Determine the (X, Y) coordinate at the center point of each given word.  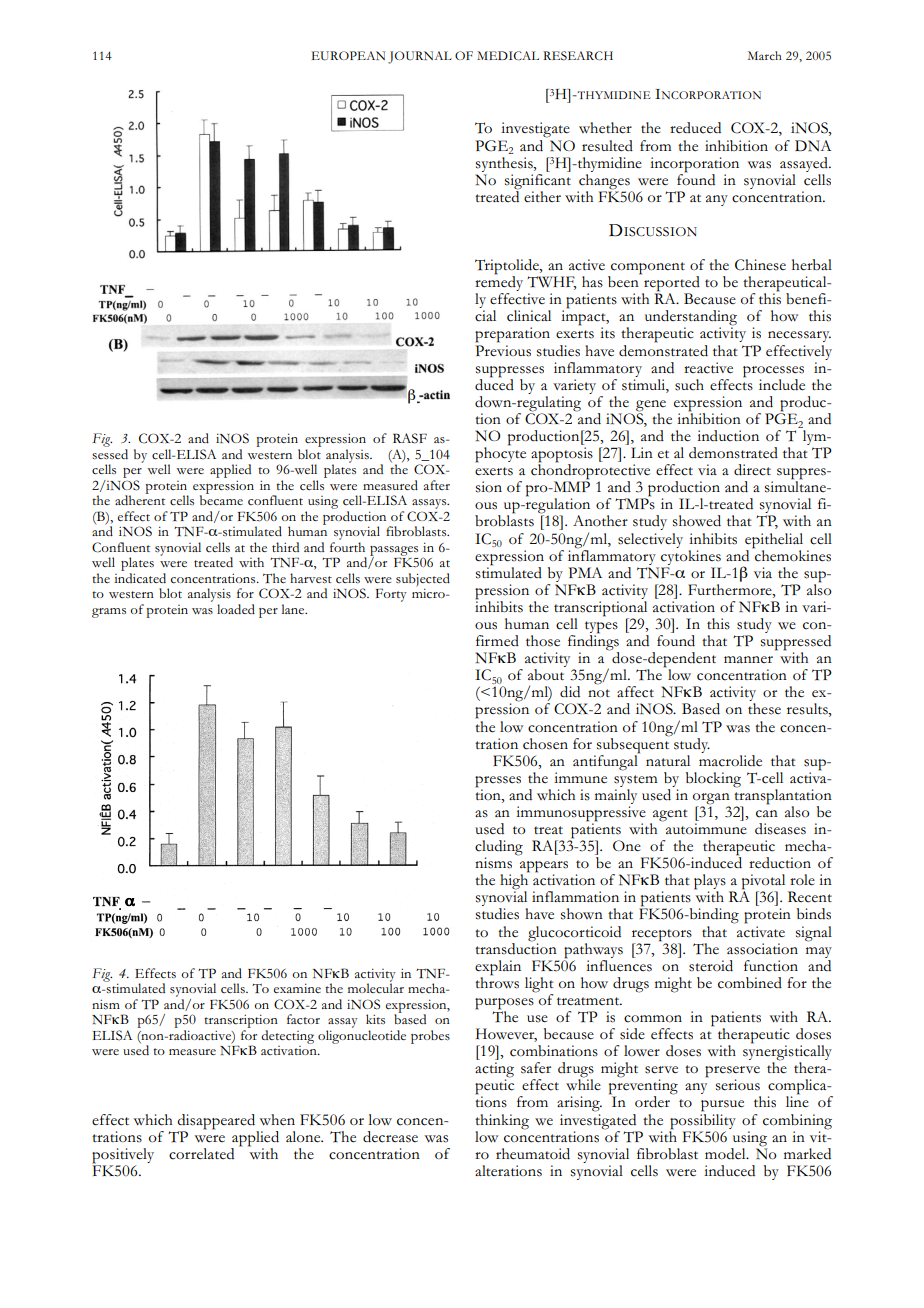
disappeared (216, 1122)
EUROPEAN (348, 56)
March (765, 55)
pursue (722, 1106)
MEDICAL (508, 55)
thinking (502, 1122)
